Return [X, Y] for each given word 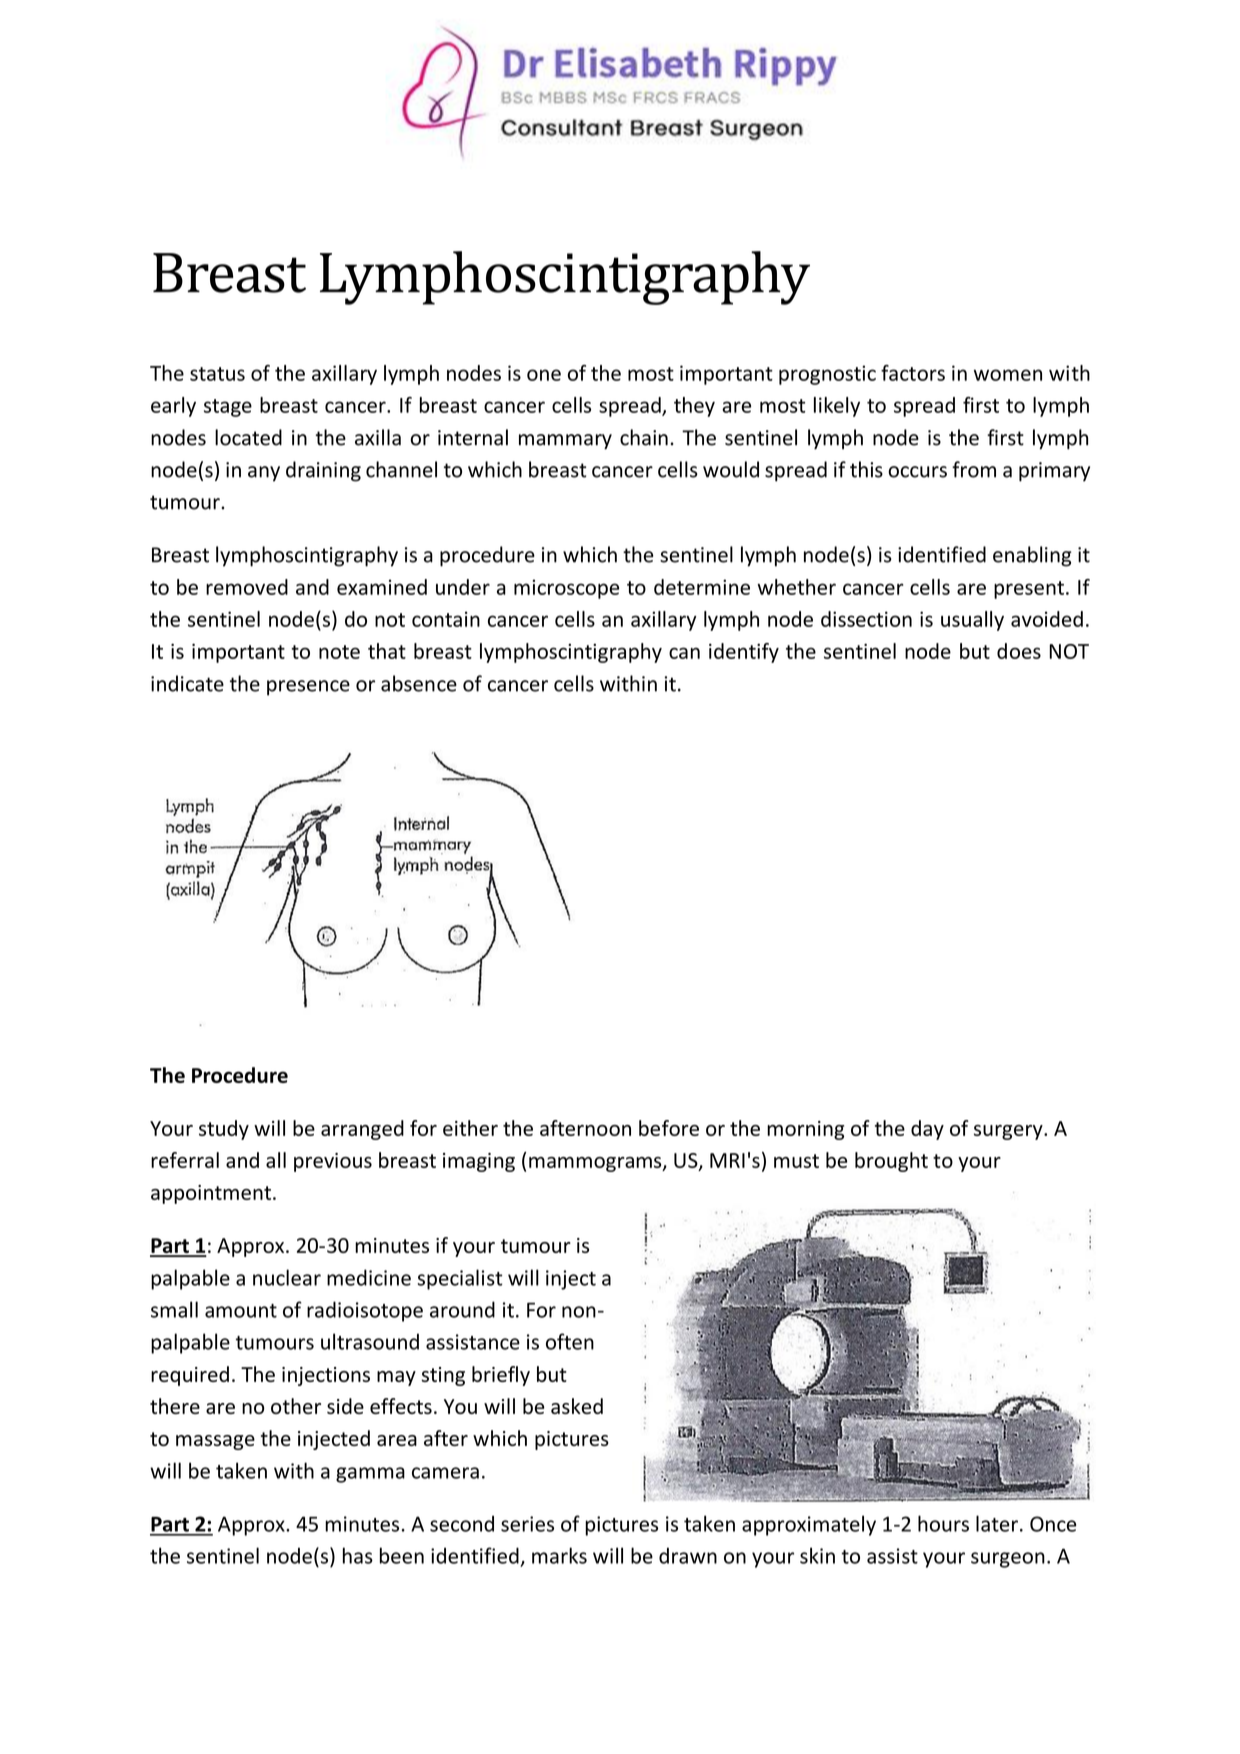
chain [644, 437]
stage [228, 408]
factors [913, 373]
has [358, 1555]
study [224, 1130]
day [927, 1130]
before [669, 1128]
